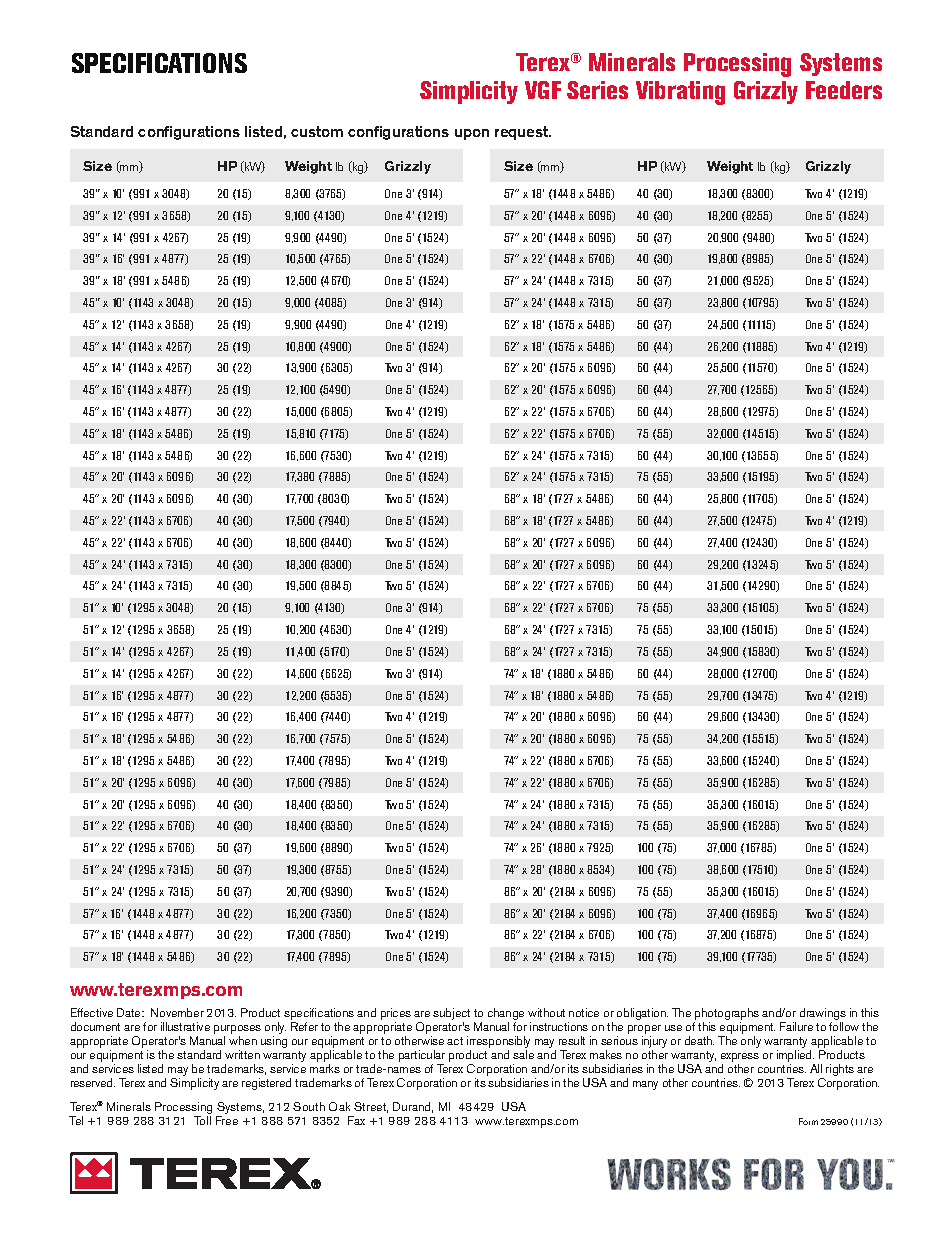 Image resolution: width=952 pixels, height=1233 pixels. What do you see at coordinates (523, 133) in the image?
I see `request` at bounding box center [523, 133].
